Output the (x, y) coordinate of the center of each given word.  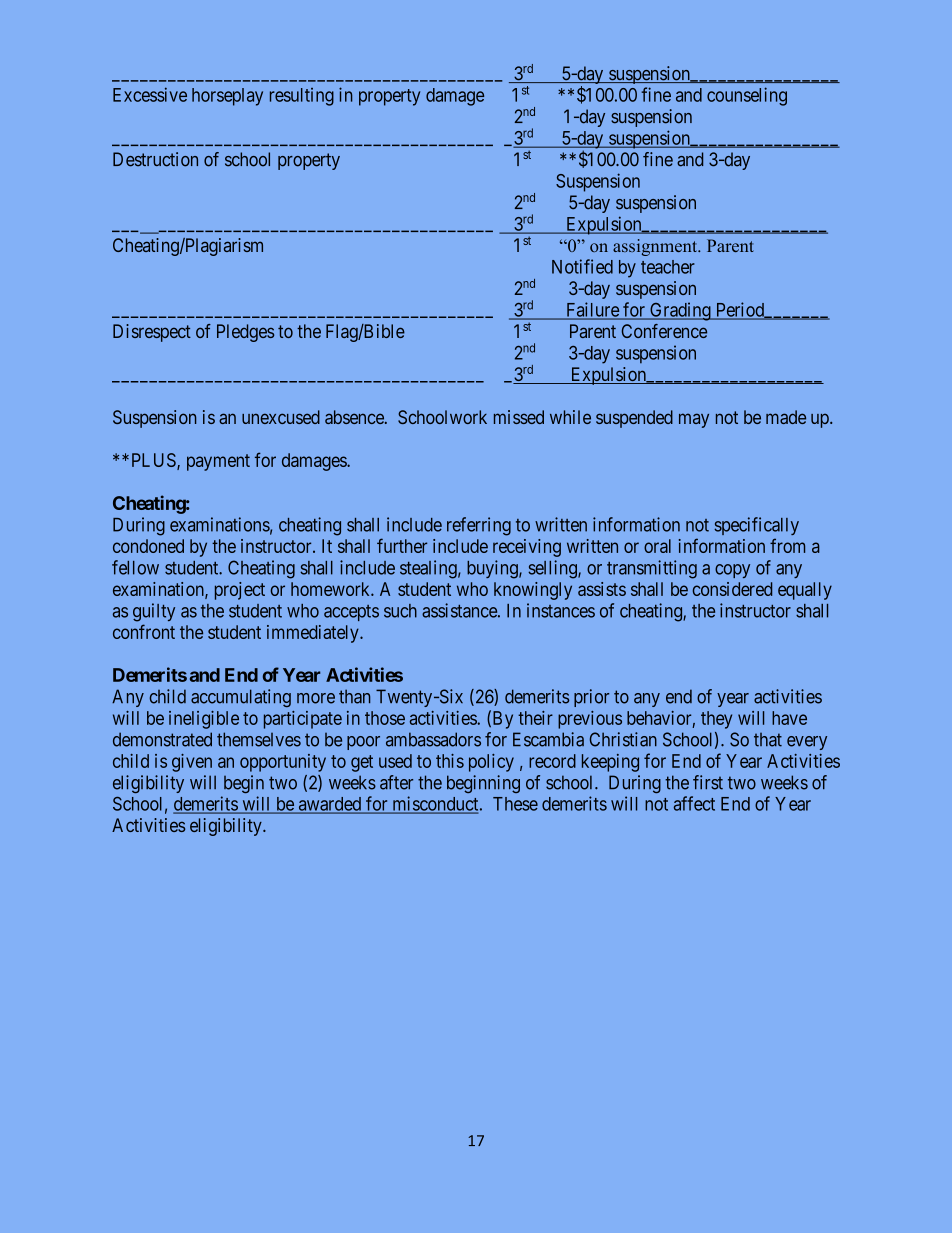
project (240, 591)
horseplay (227, 97)
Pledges (245, 333)
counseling (747, 96)
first (708, 782)
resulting (302, 97)
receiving (527, 548)
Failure (592, 310)
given (192, 763)
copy (732, 571)
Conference (664, 331)
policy (491, 763)
